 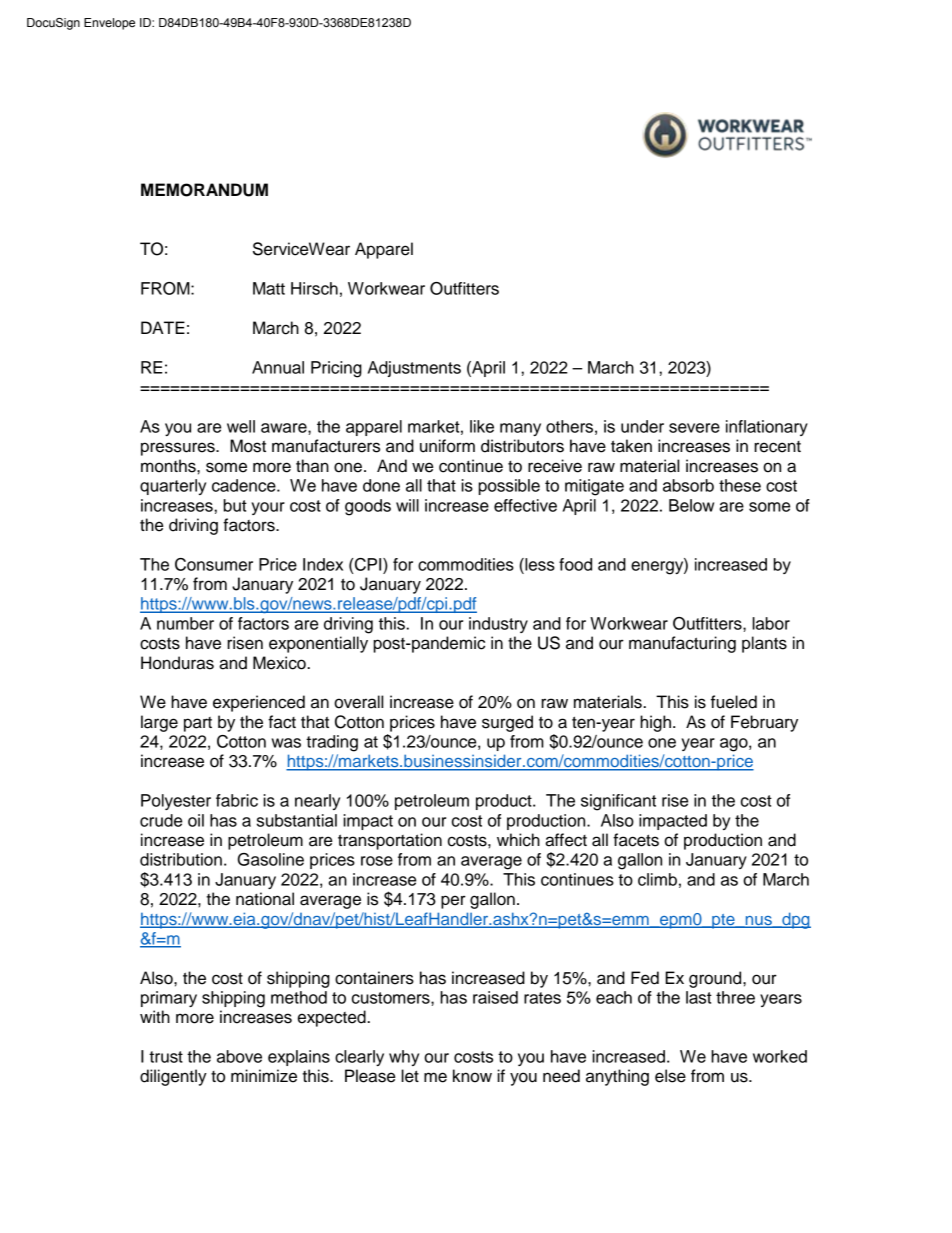 What do you see at coordinates (239, 1056) in the document?
I see `above` at bounding box center [239, 1056].
